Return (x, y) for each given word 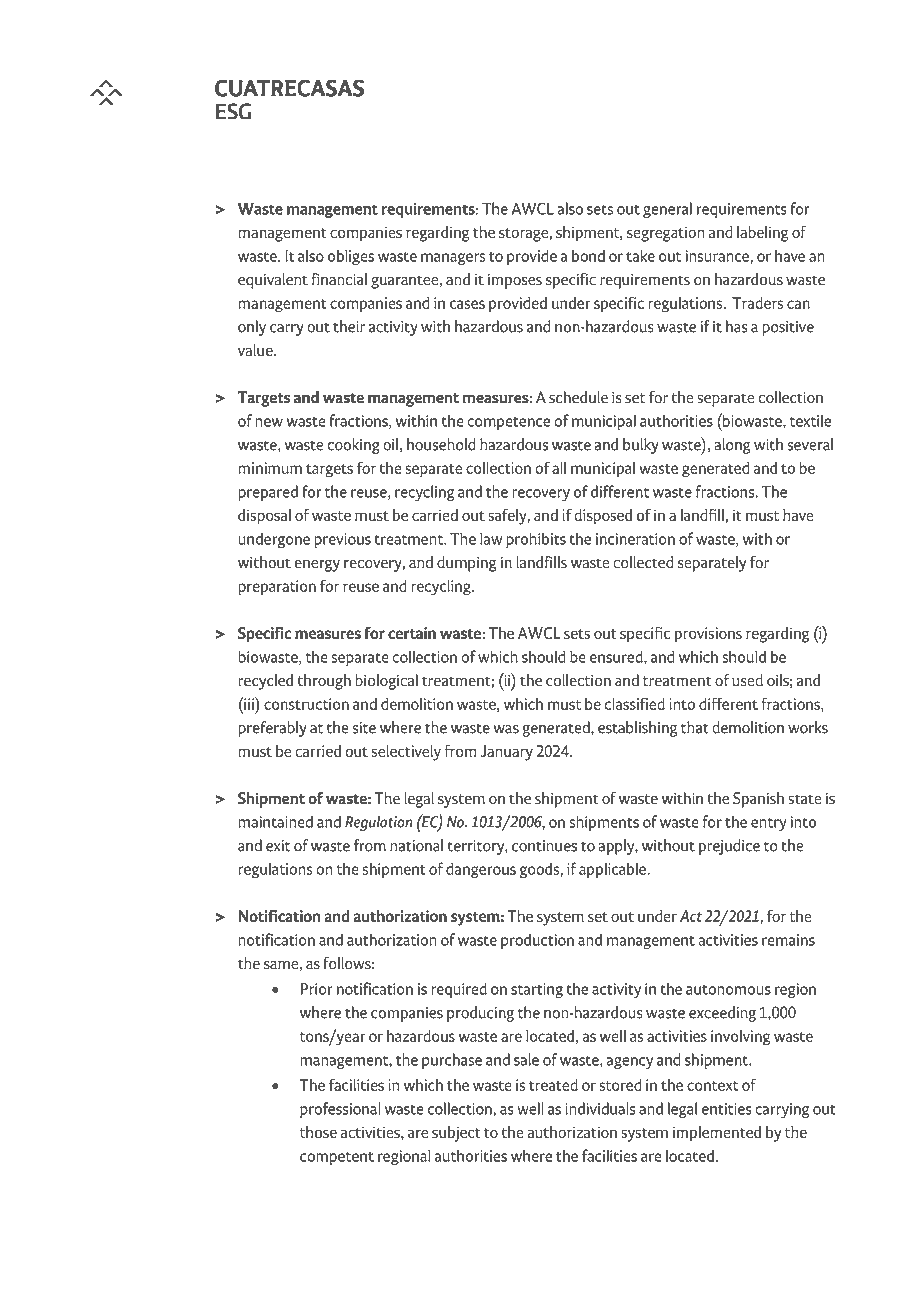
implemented (717, 1134)
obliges (351, 257)
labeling (762, 234)
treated (553, 1085)
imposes (515, 281)
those (318, 1132)
